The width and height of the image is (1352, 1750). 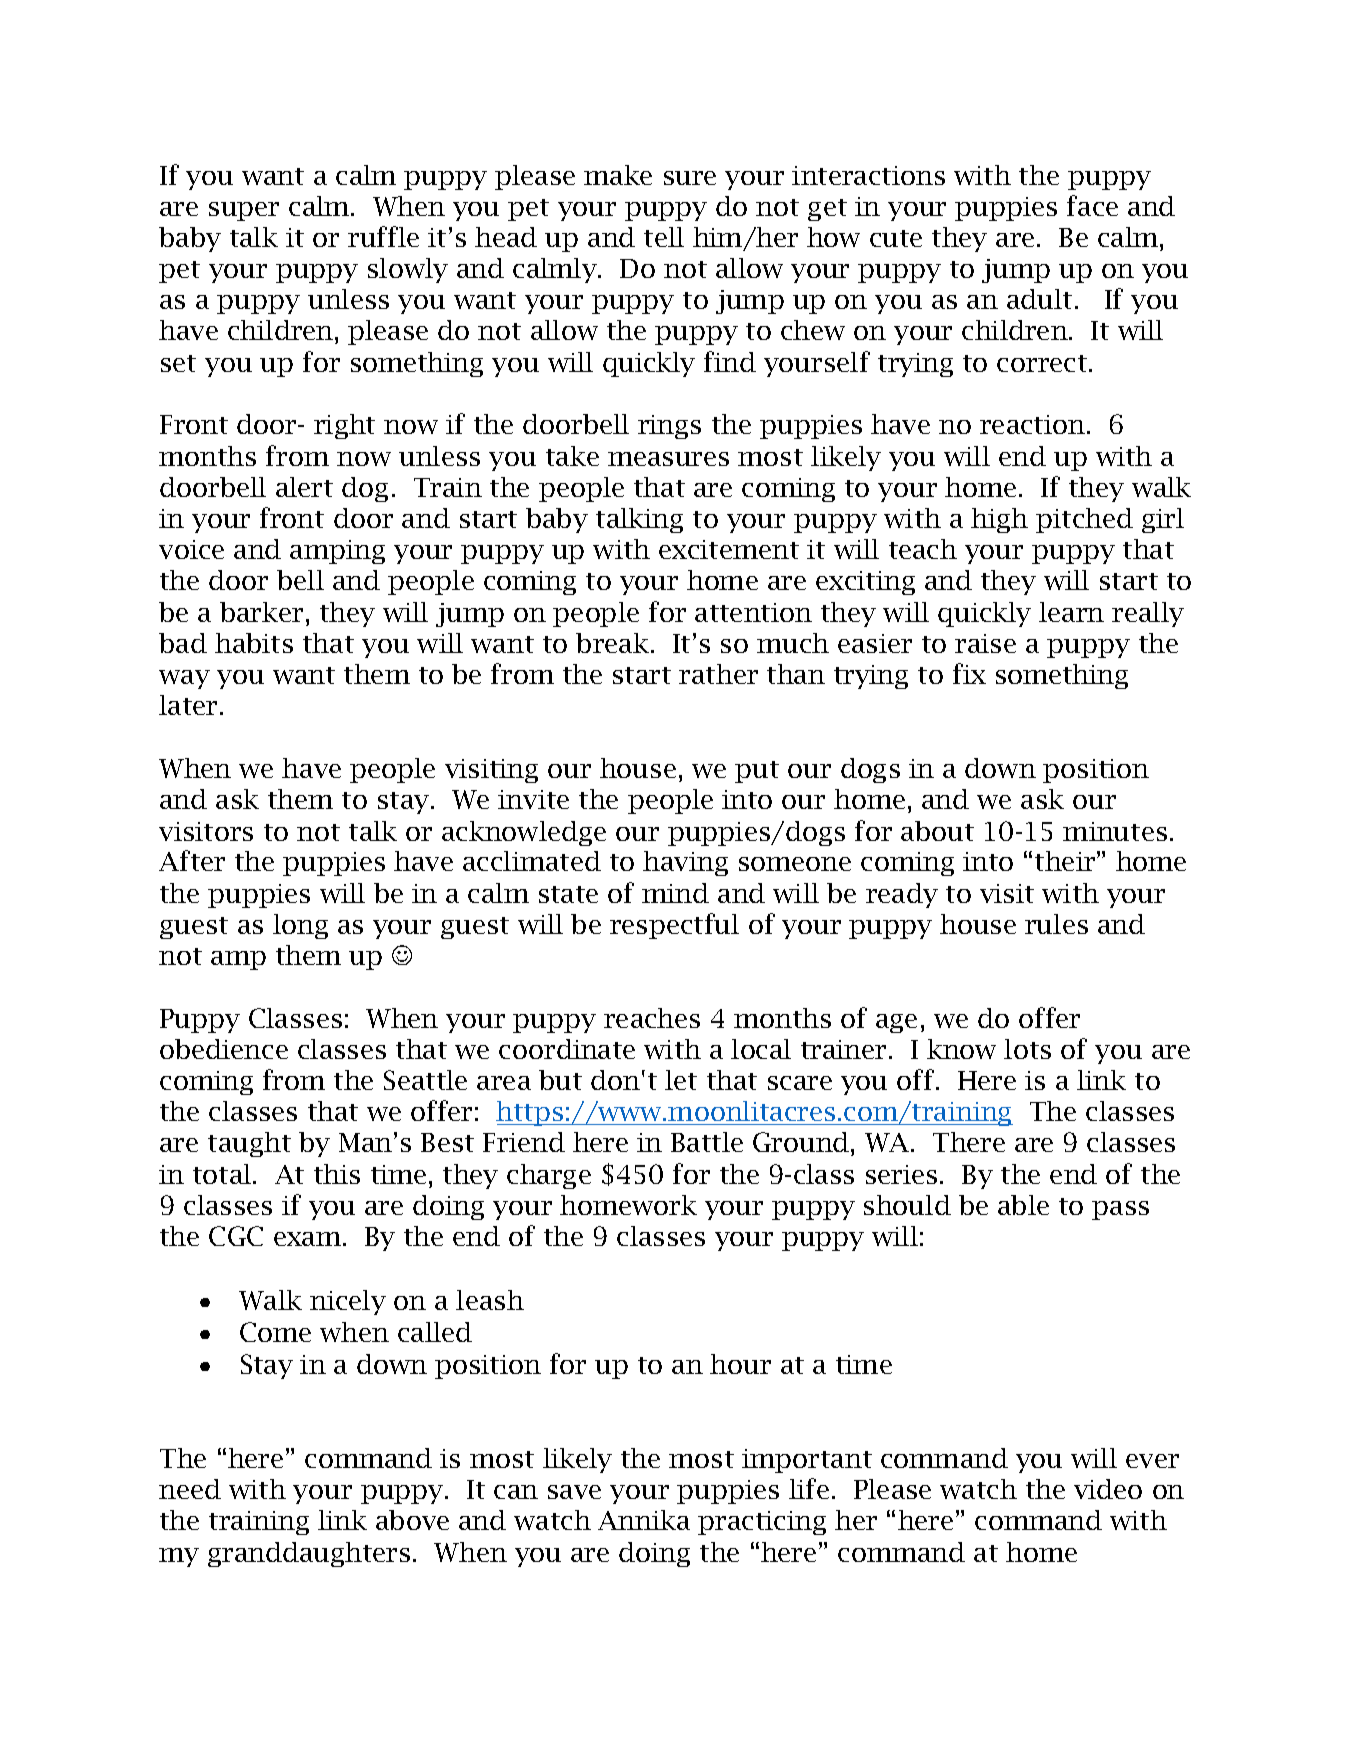 What do you see at coordinates (681, 1080) in the image?
I see `let` at bounding box center [681, 1080].
